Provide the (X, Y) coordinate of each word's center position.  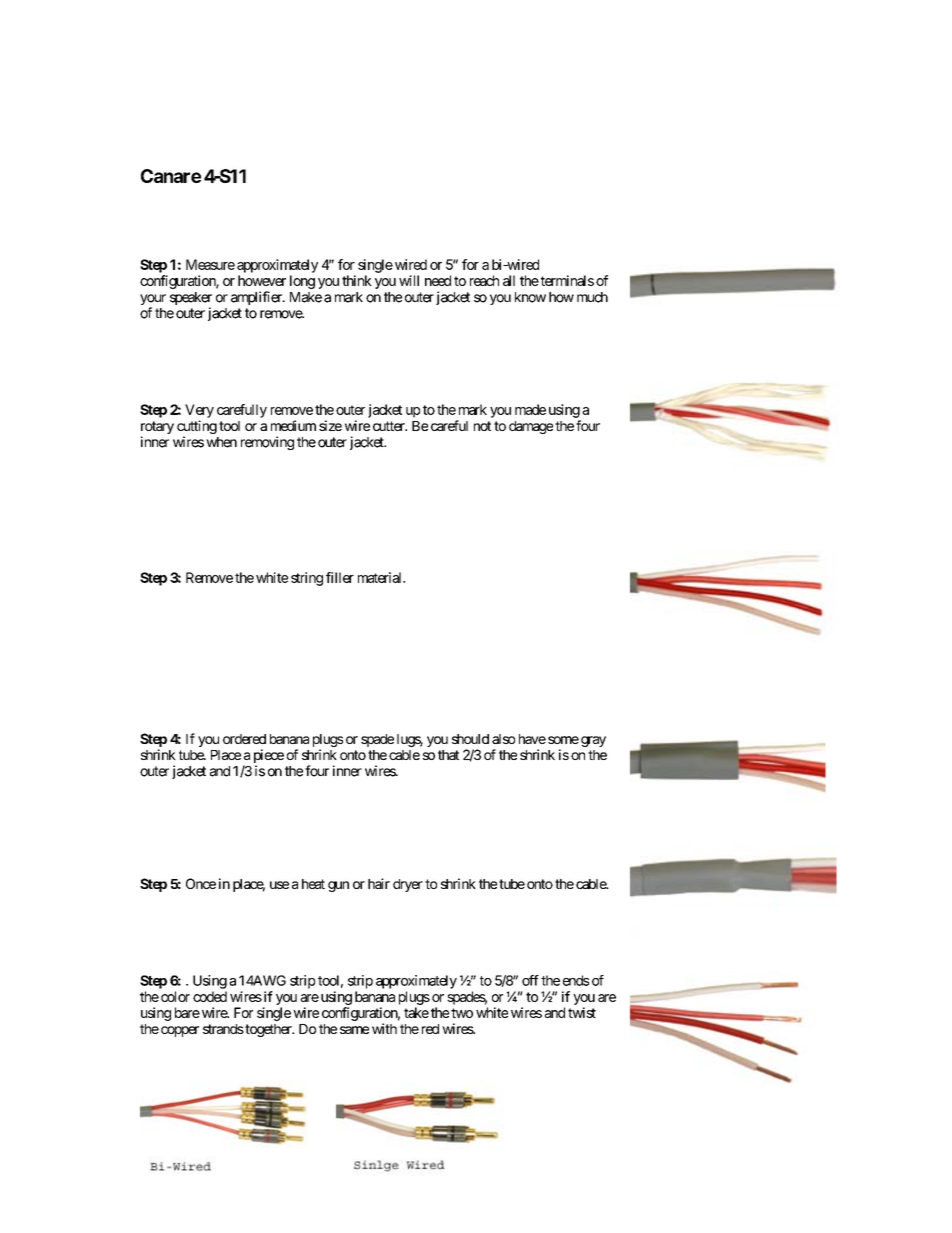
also (503, 739)
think (357, 280)
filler (340, 577)
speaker (191, 300)
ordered (244, 739)
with (384, 1028)
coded (210, 996)
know (530, 297)
